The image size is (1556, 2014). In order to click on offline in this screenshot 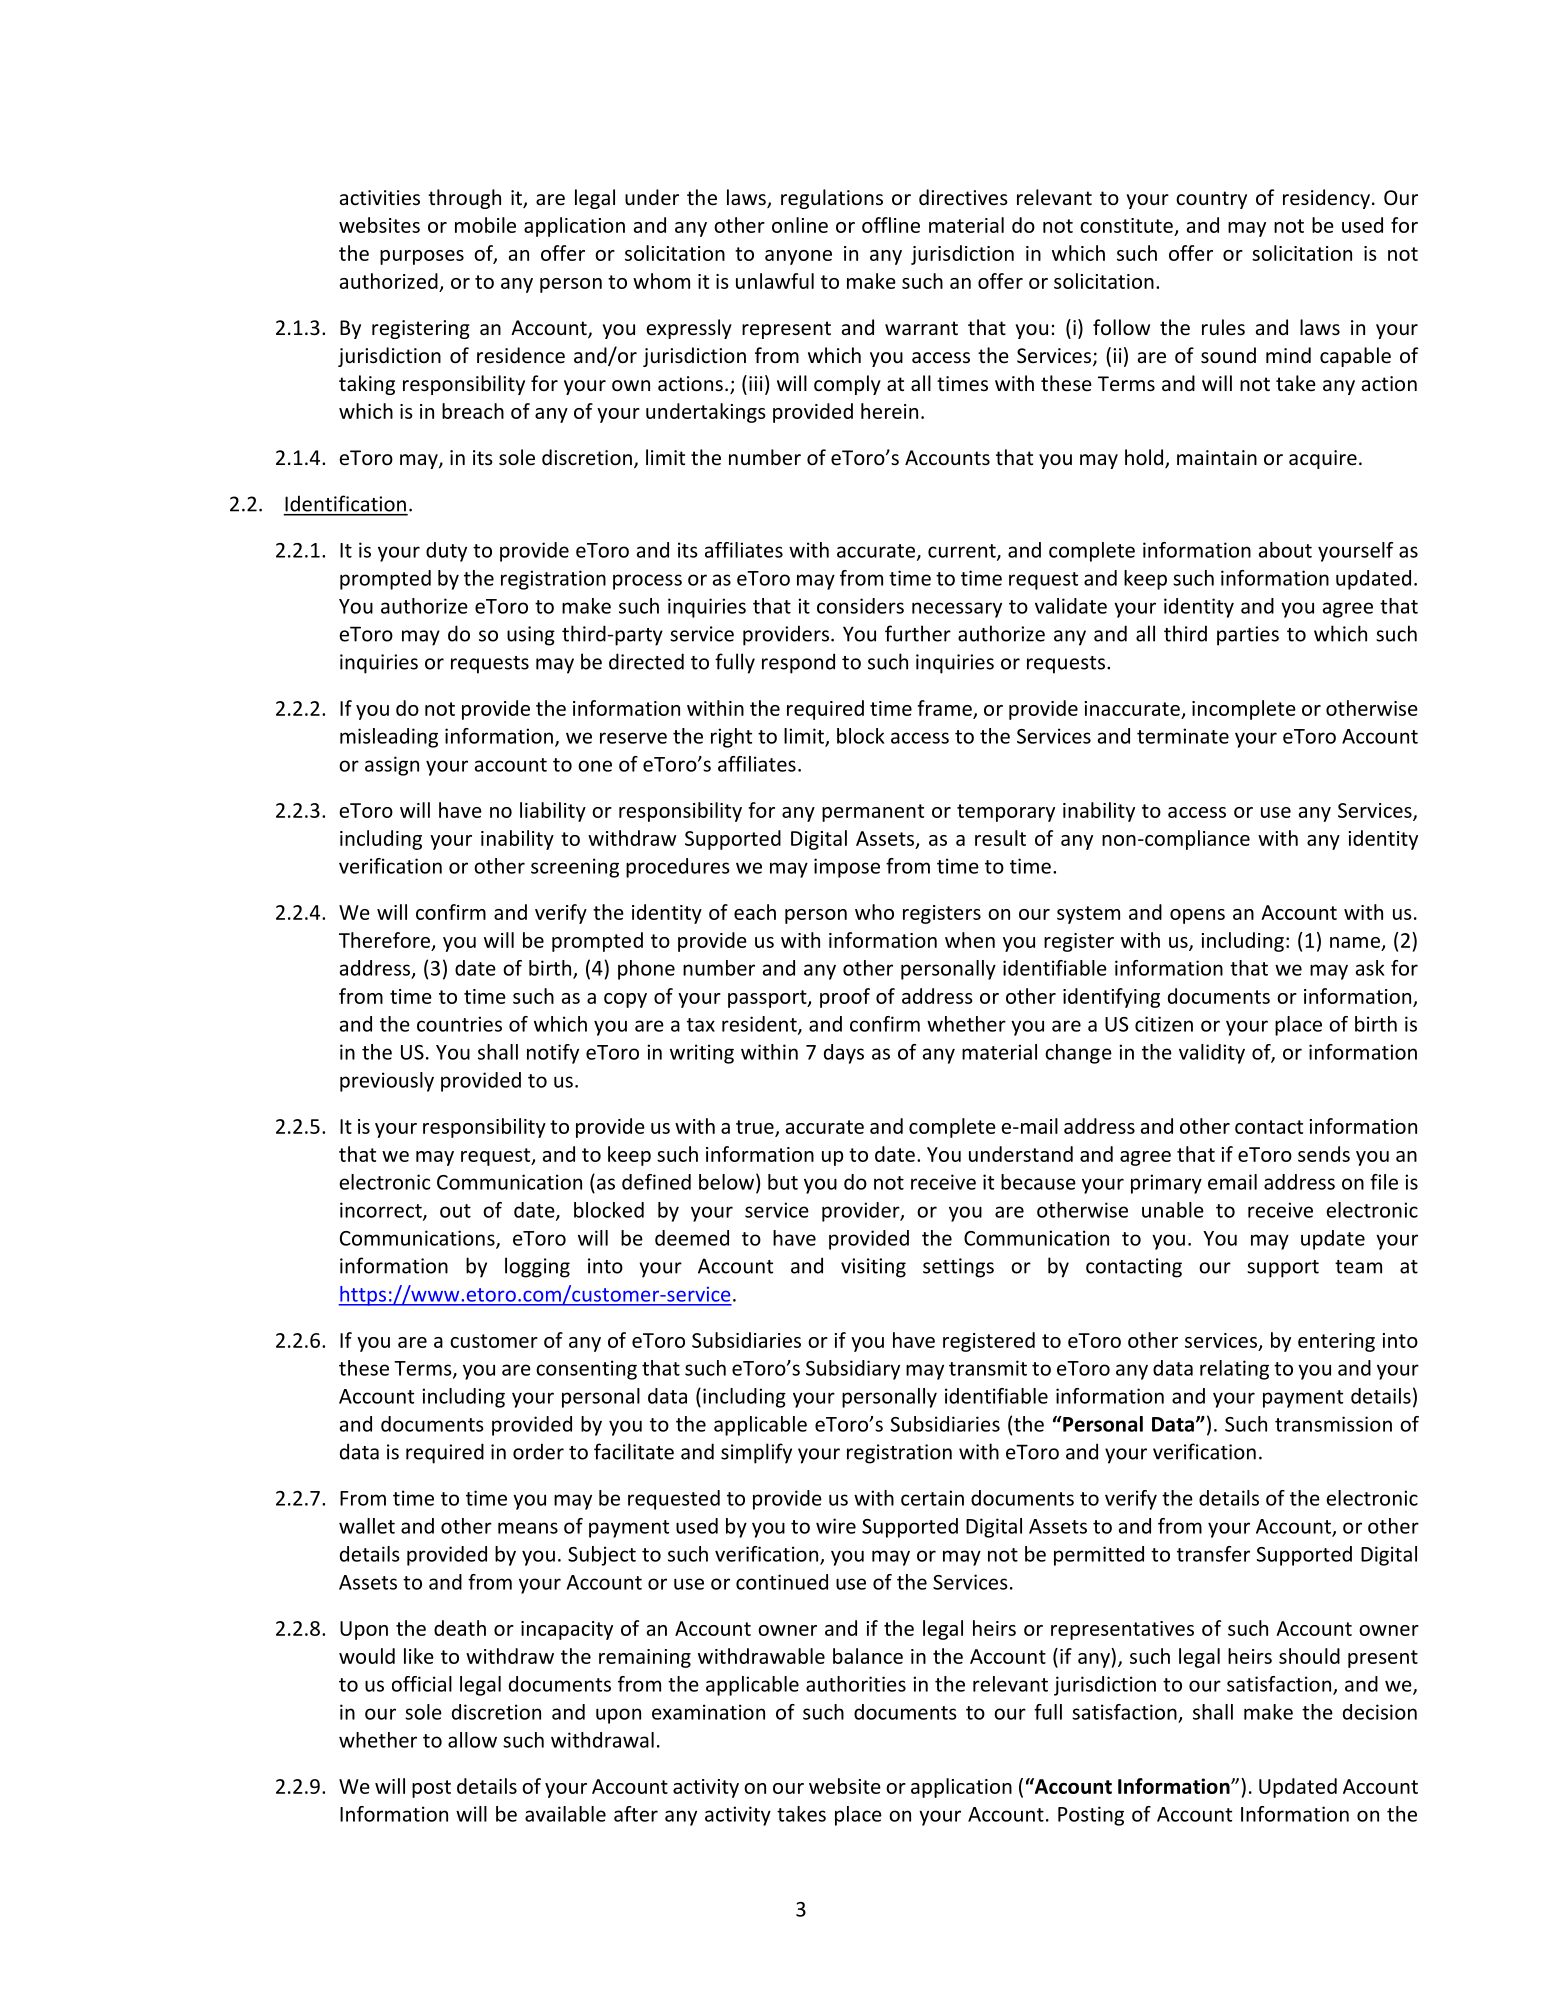, I will do `click(891, 225)`.
